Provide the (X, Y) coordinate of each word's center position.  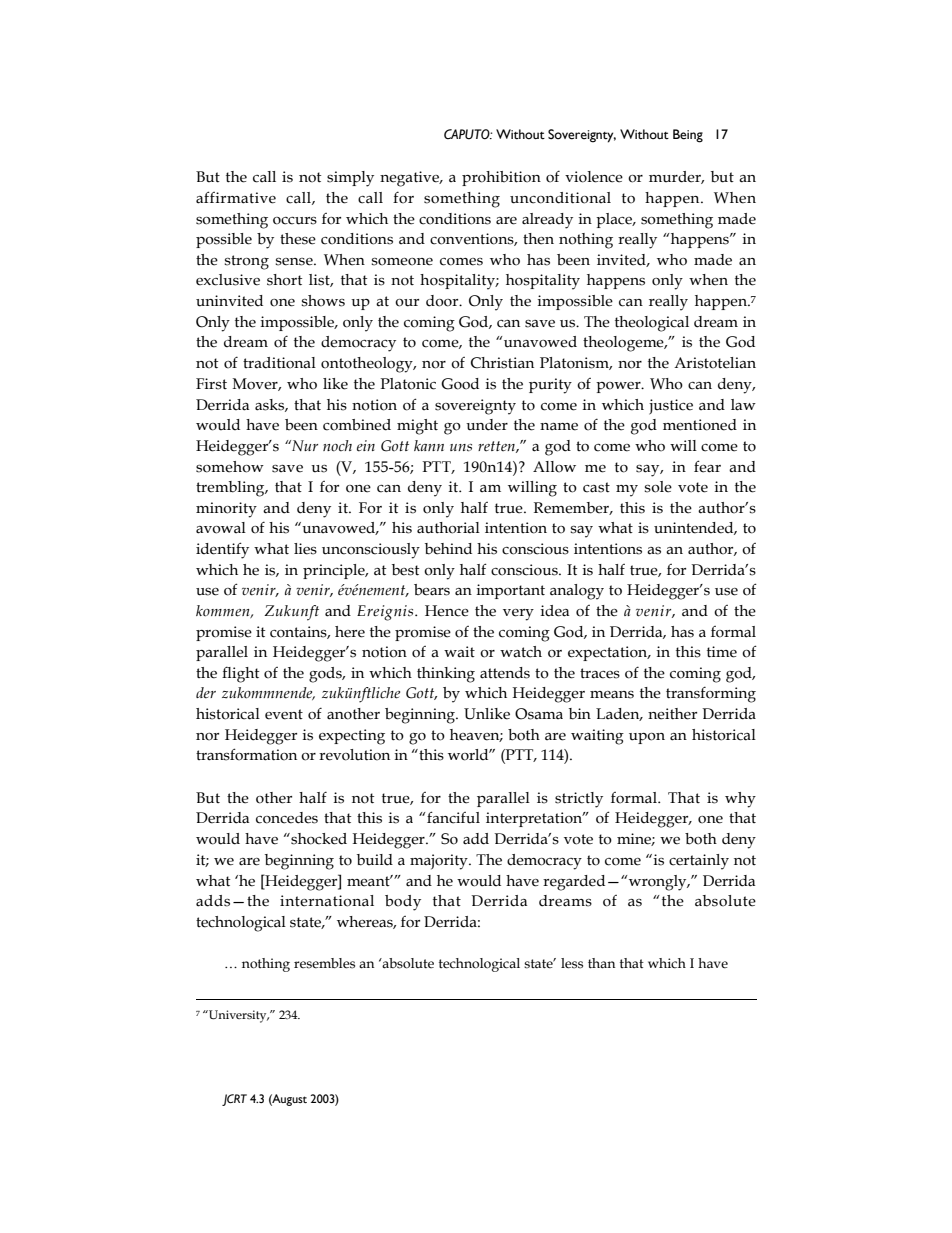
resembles (324, 963)
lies (305, 549)
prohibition (501, 178)
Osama (539, 714)
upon (647, 738)
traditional (279, 363)
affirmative (236, 197)
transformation (246, 754)
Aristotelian (715, 363)
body (403, 903)
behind (448, 549)
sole (658, 487)
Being (688, 136)
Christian (502, 363)
